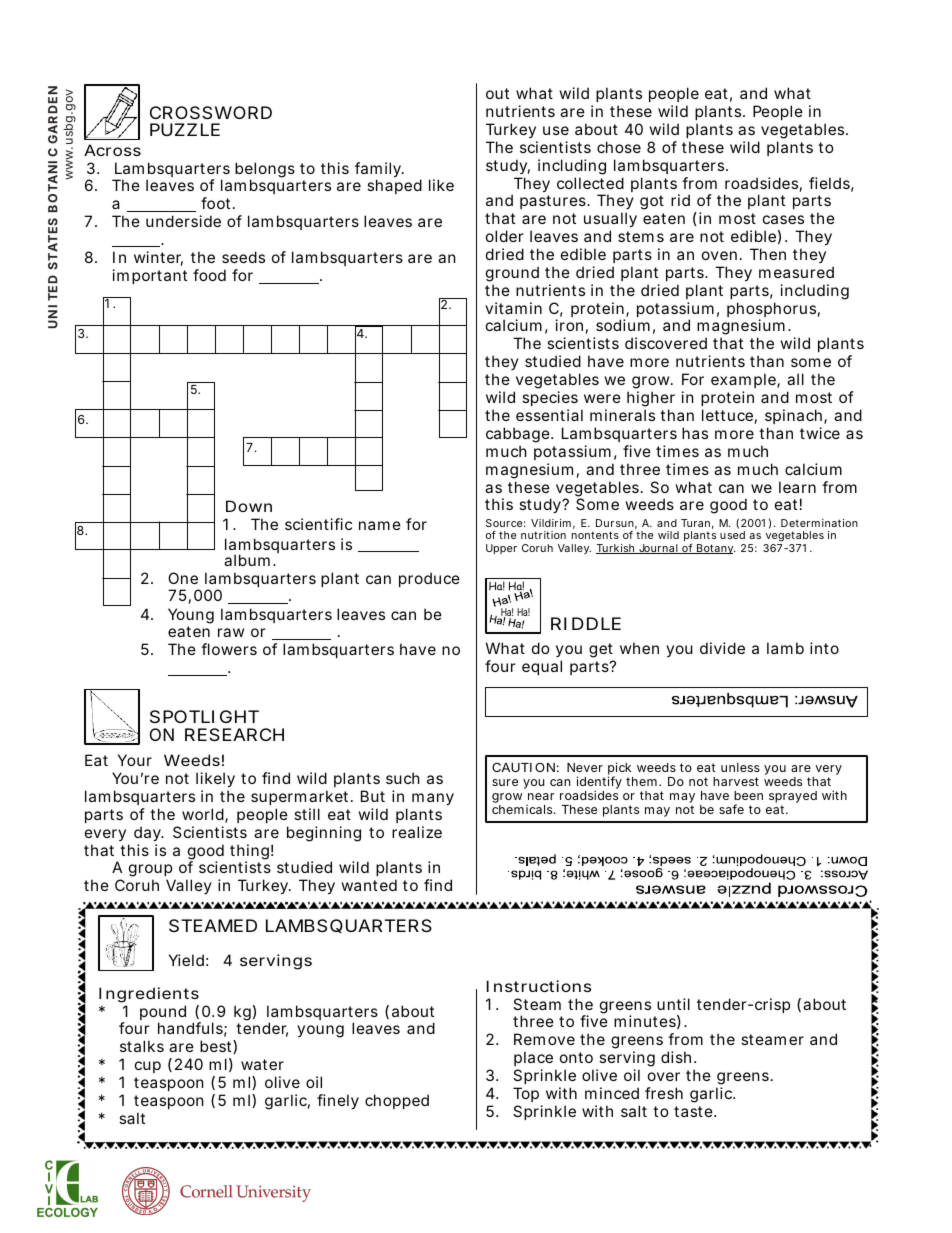 The height and width of the page is (1233, 952). I want to click on cases, so click(783, 219).
